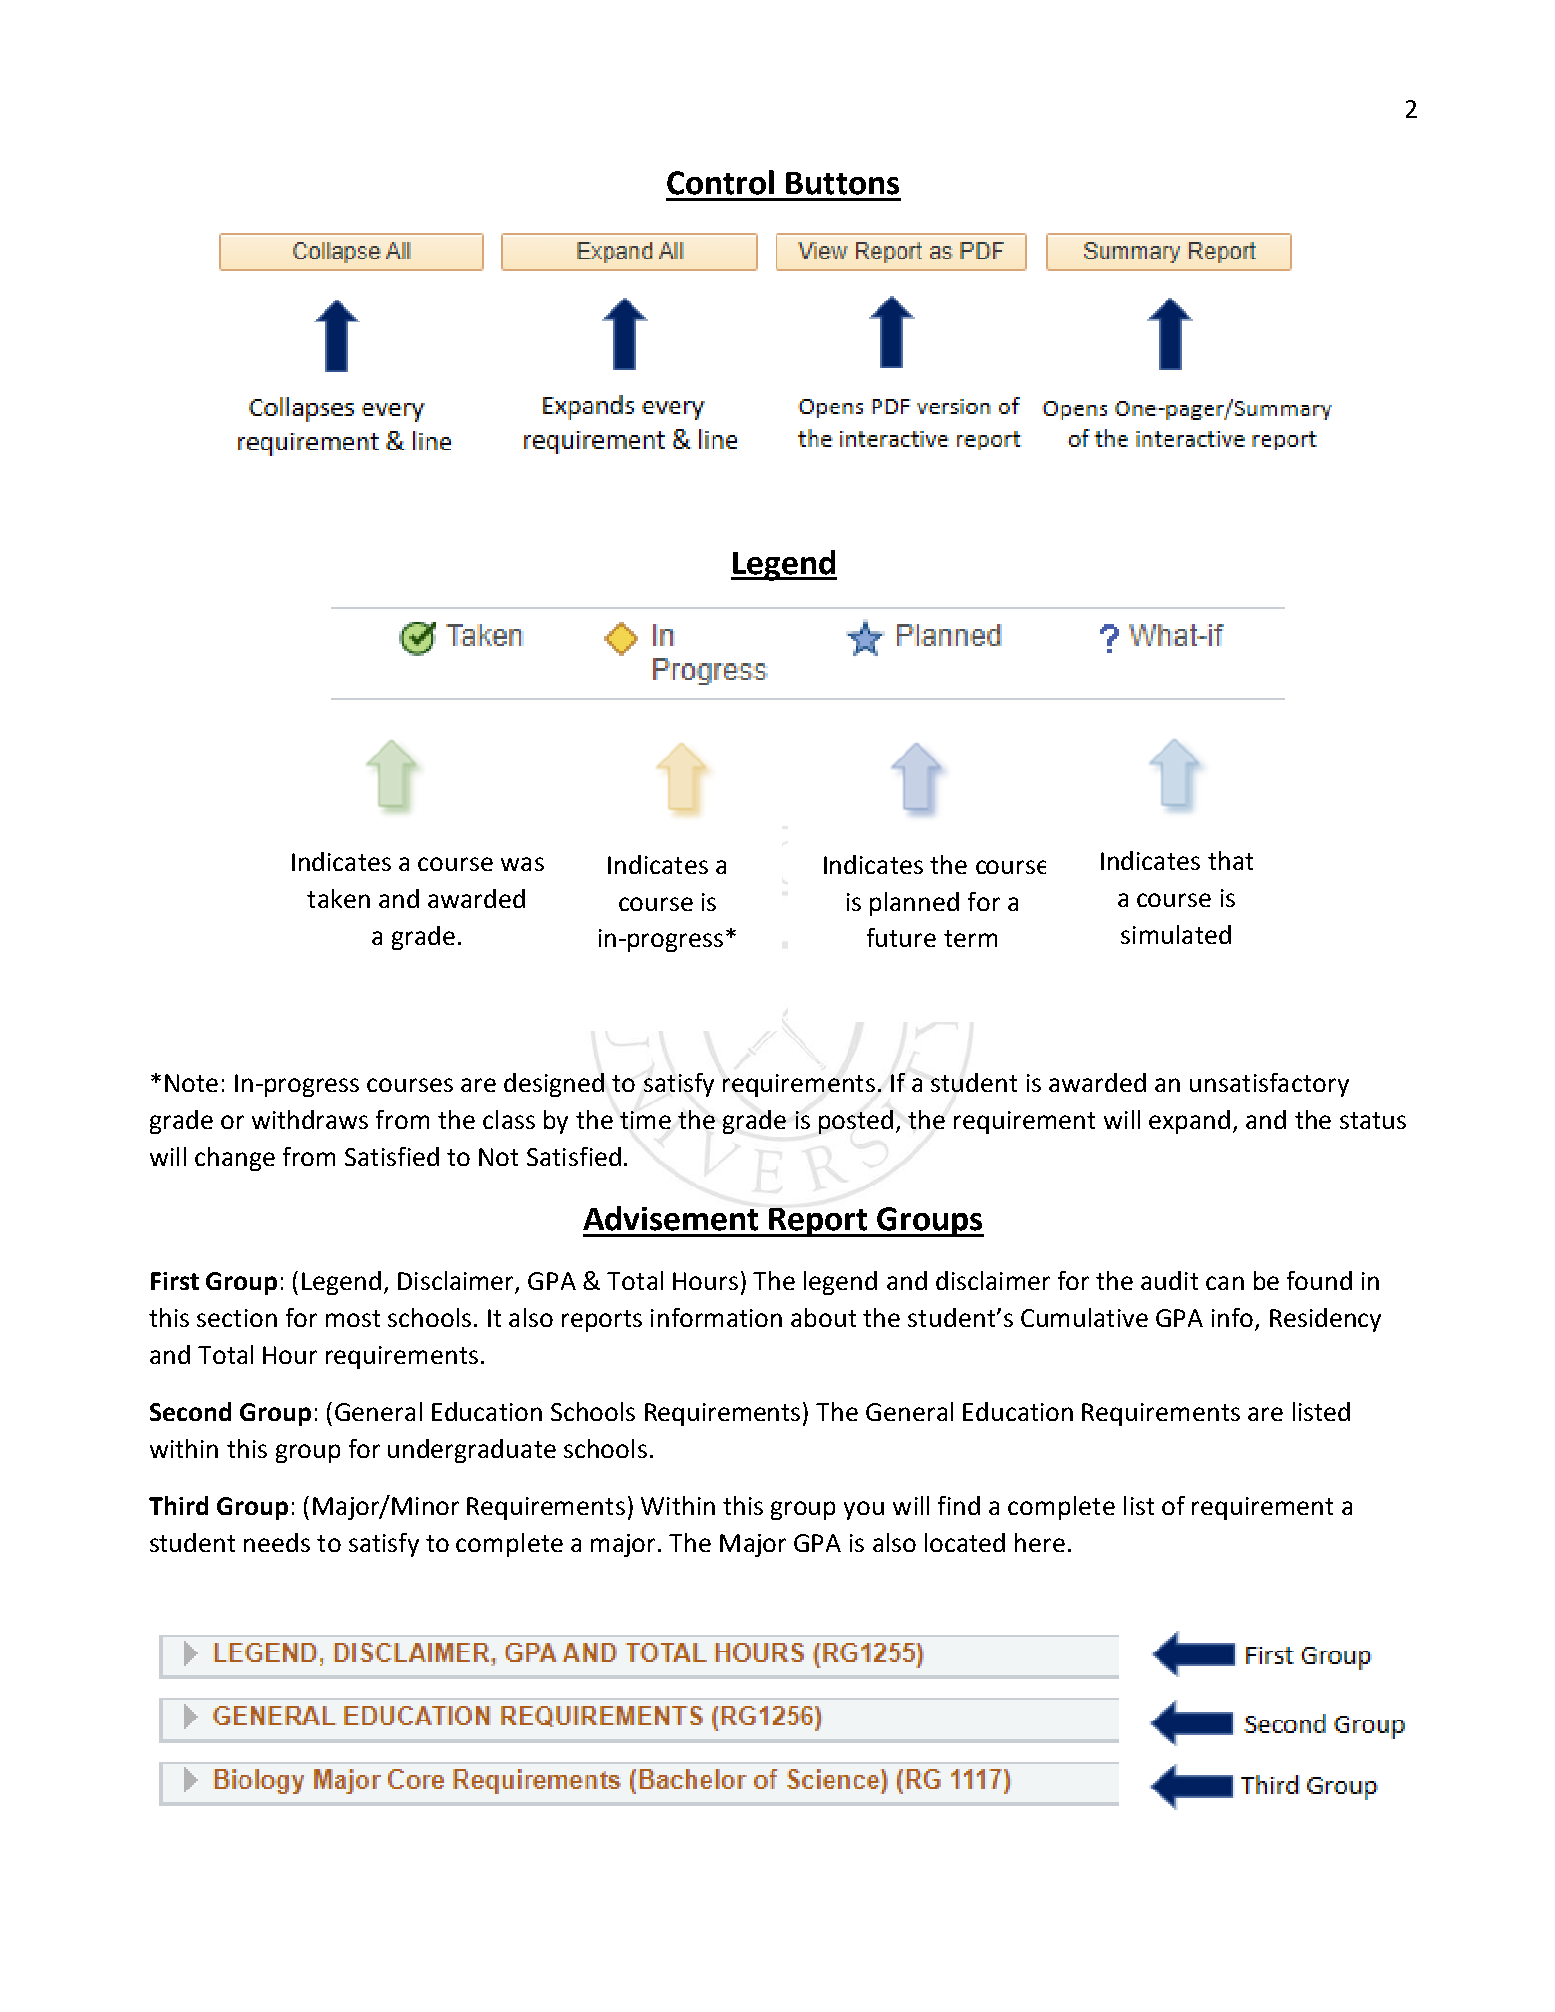  What do you see at coordinates (235, 1159) in the page?
I see `change` at bounding box center [235, 1159].
